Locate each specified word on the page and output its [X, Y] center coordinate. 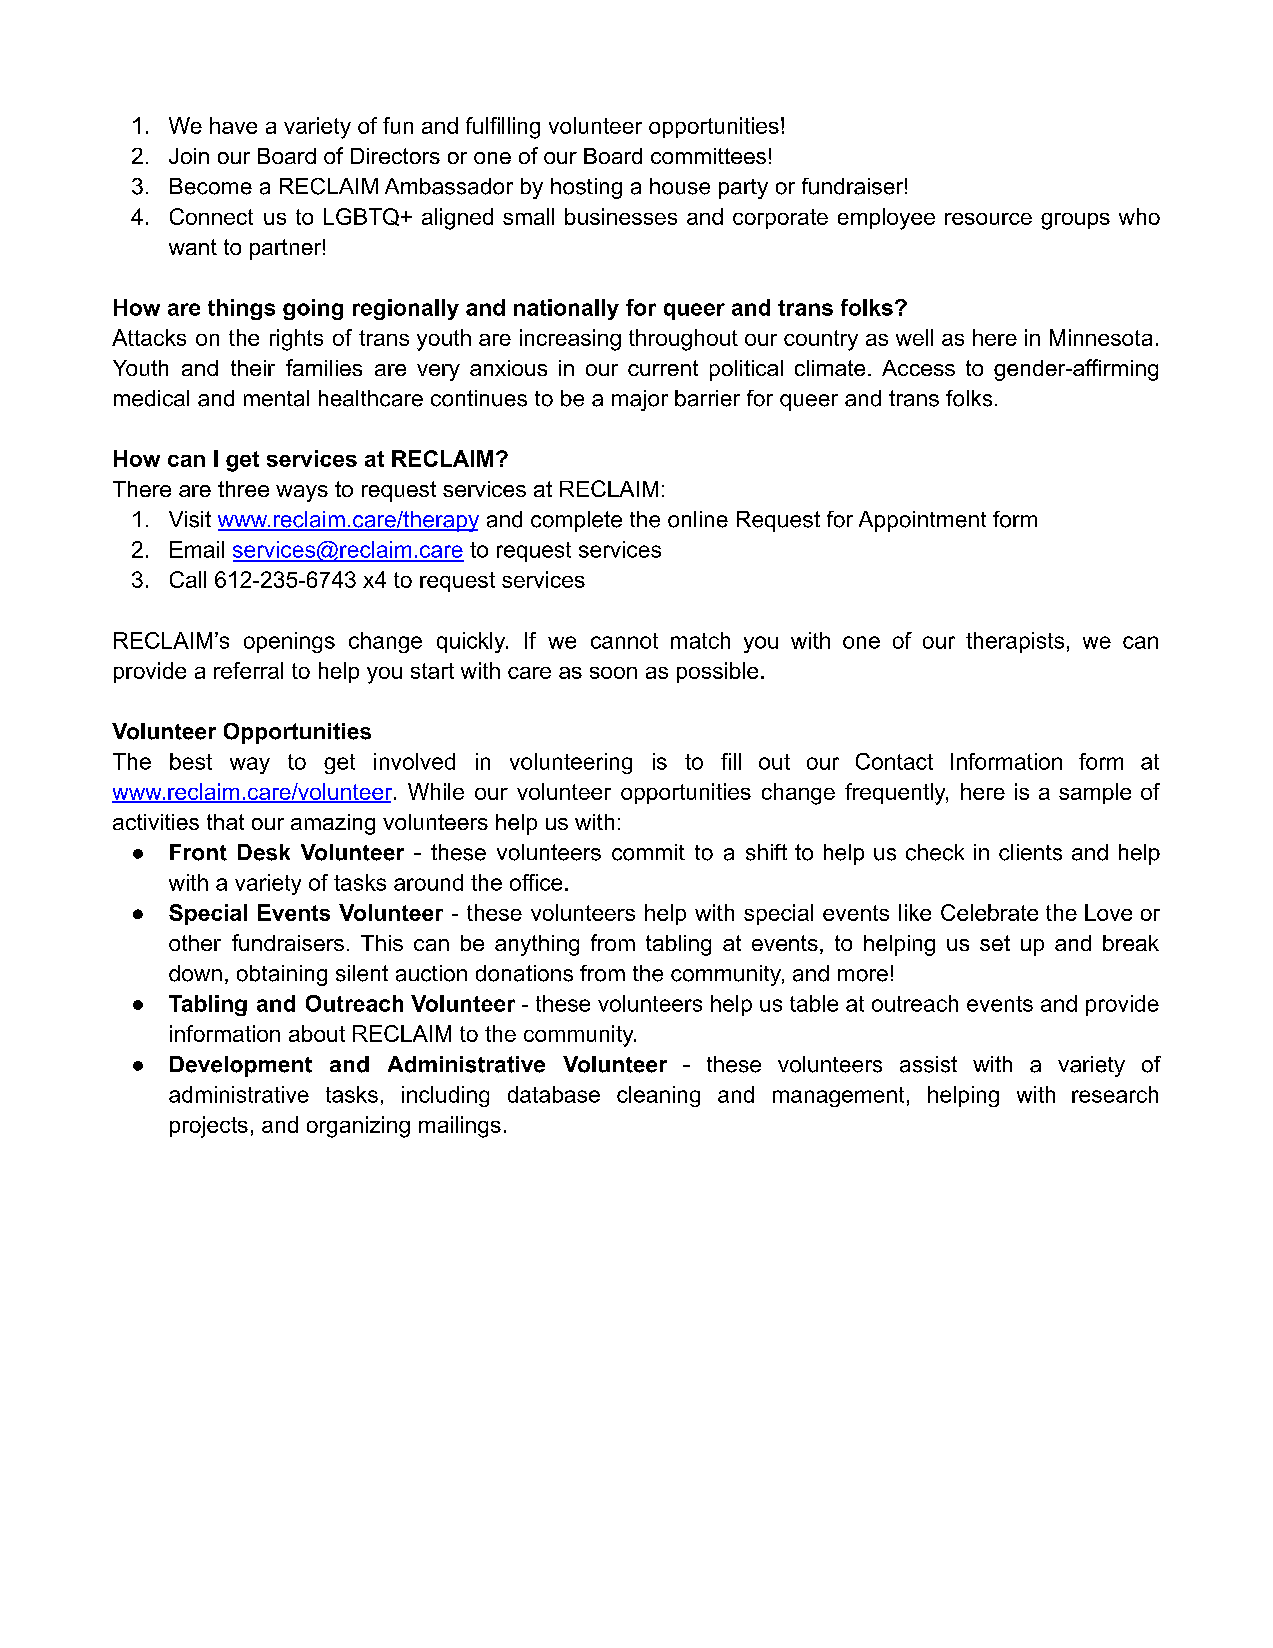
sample [1095, 793]
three [243, 489]
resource [988, 219]
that [225, 822]
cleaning [658, 1096]
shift [766, 852]
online [698, 519]
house [680, 186]
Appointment [922, 521]
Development [241, 1066]
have [233, 125]
